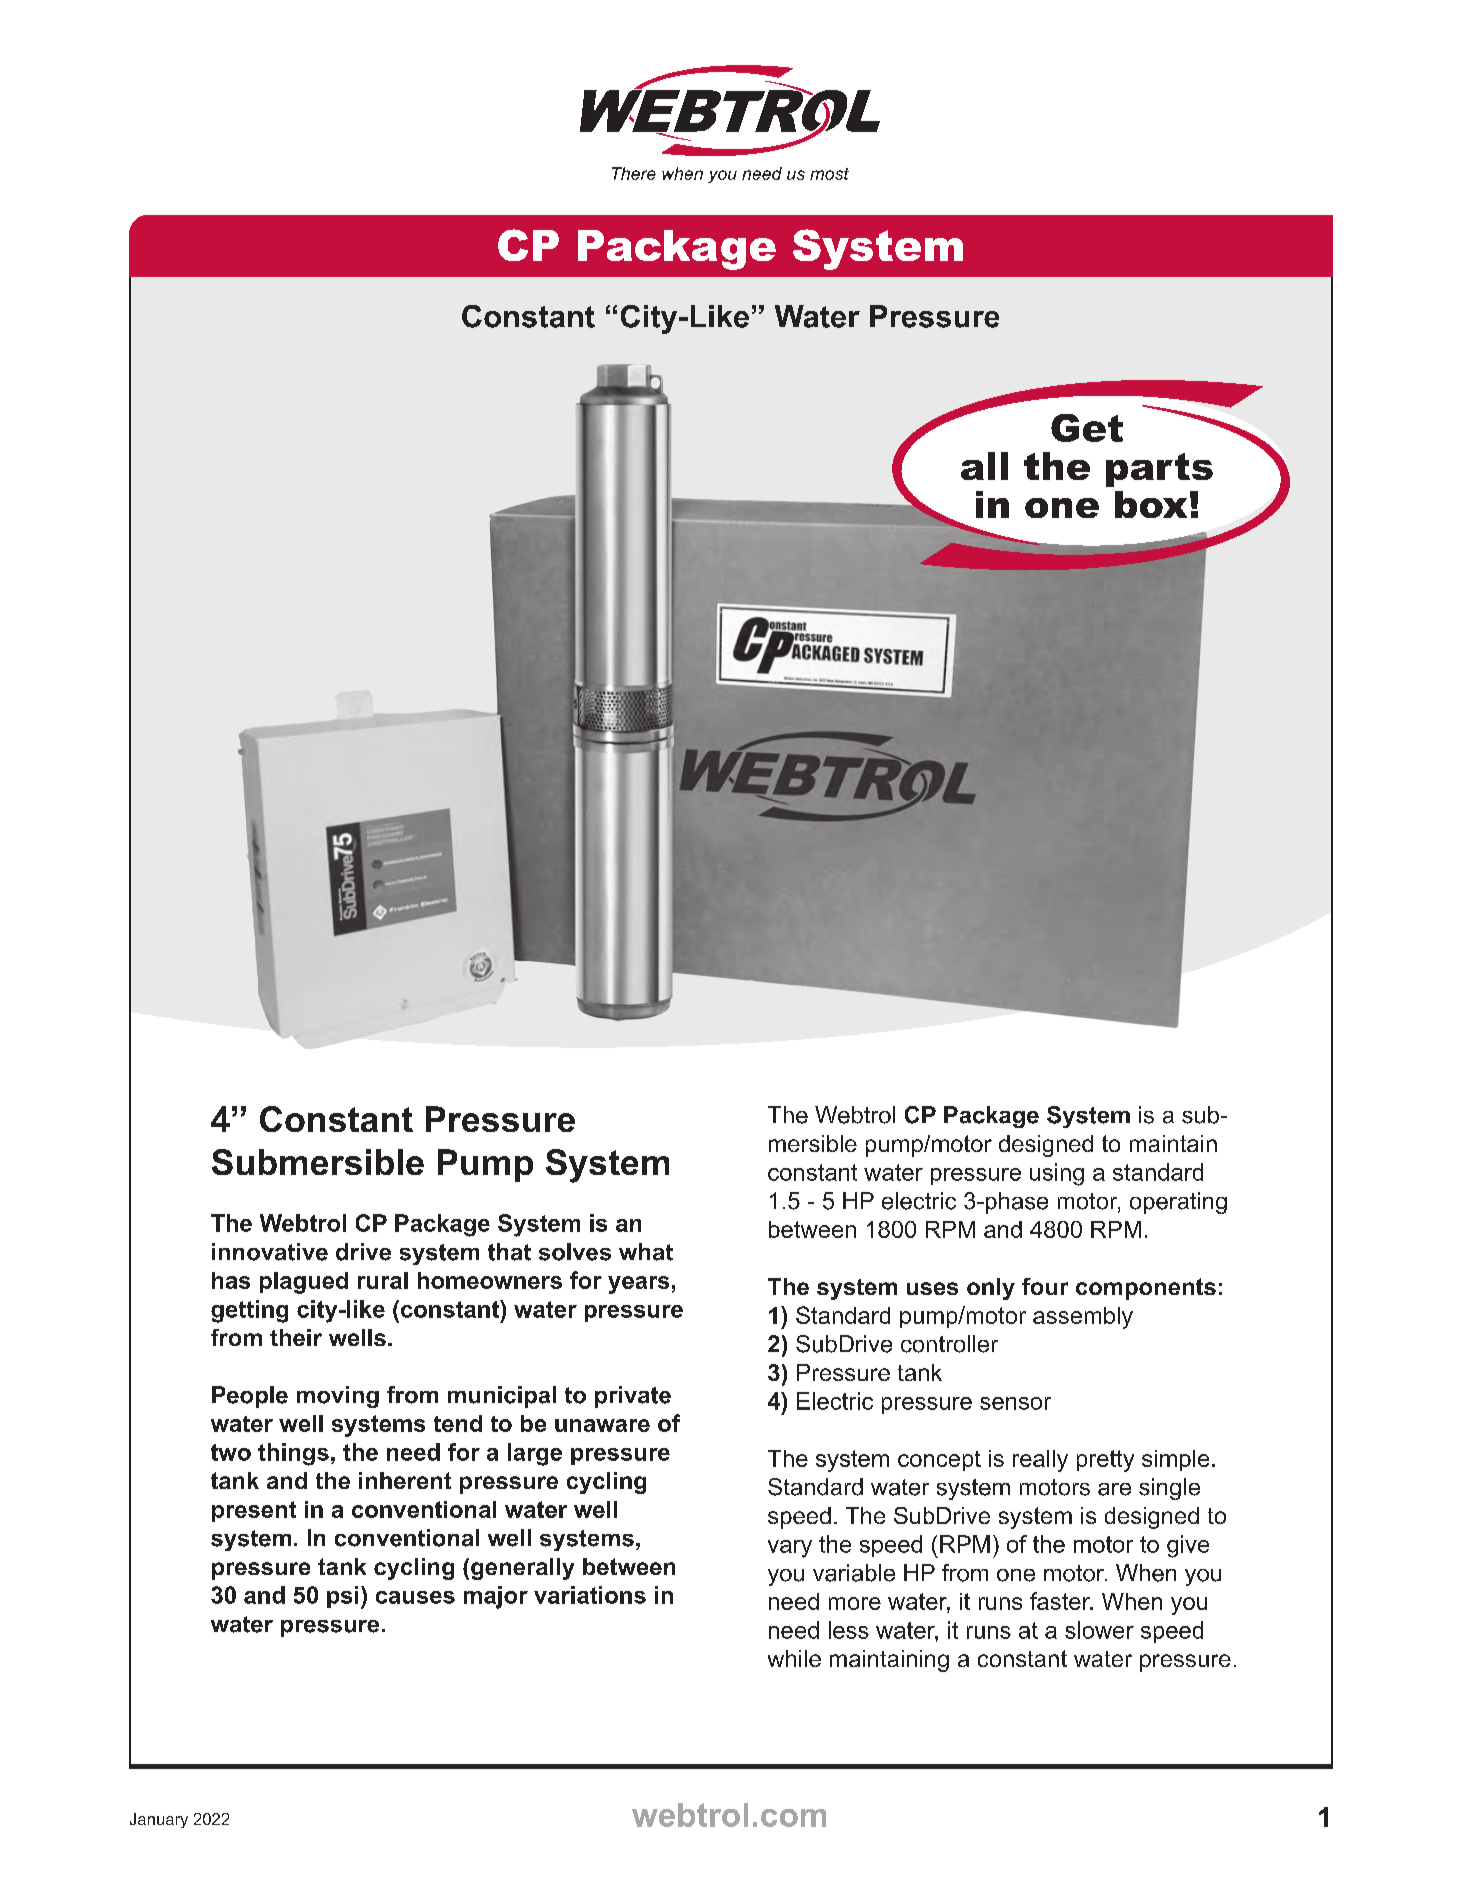 The height and width of the document is (1889, 1460). I want to click on box, so click(1151, 504).
